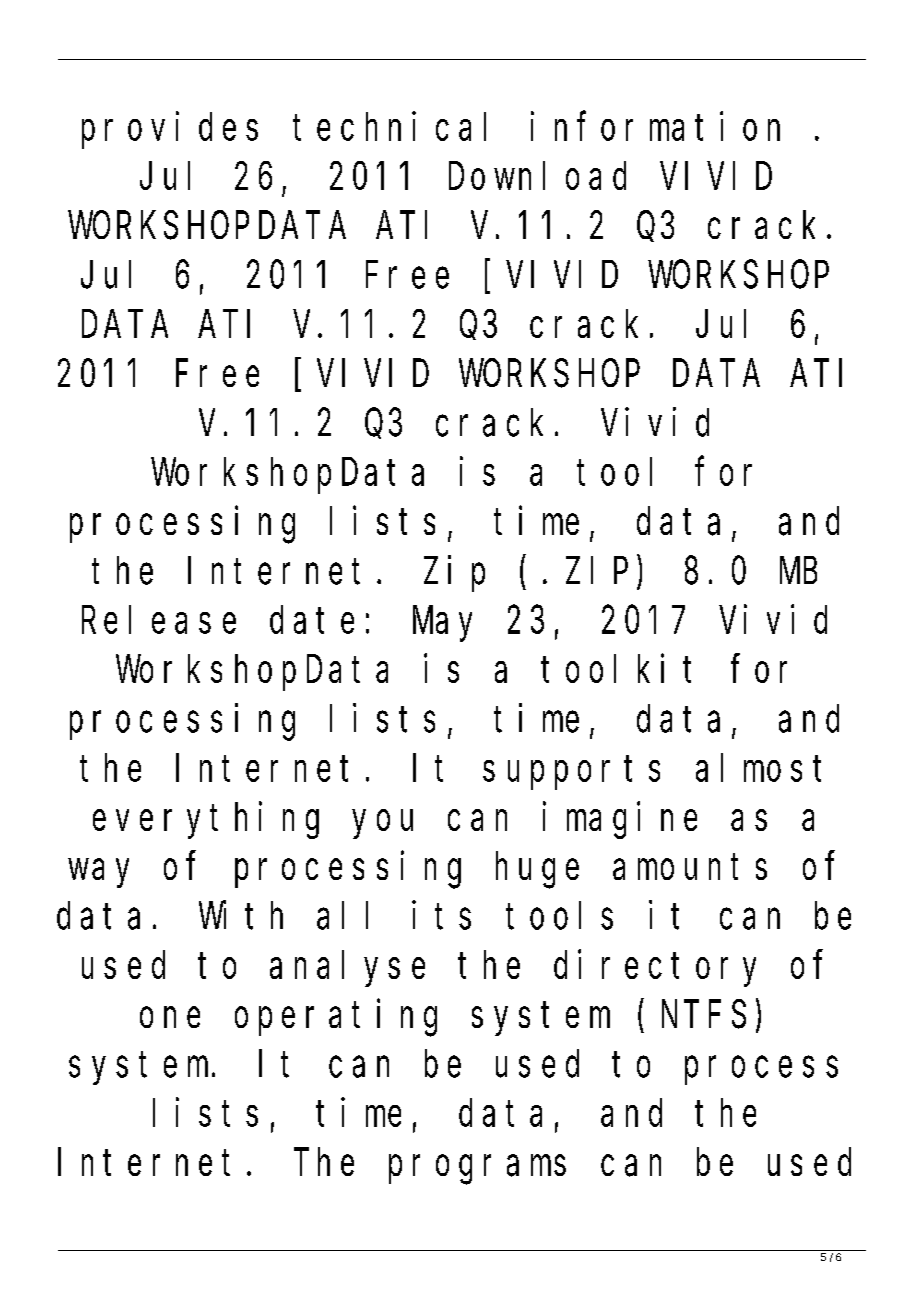 This document has height=1289, width=924. What do you see at coordinates (206, 820) in the document?
I see `everything` at bounding box center [206, 820].
